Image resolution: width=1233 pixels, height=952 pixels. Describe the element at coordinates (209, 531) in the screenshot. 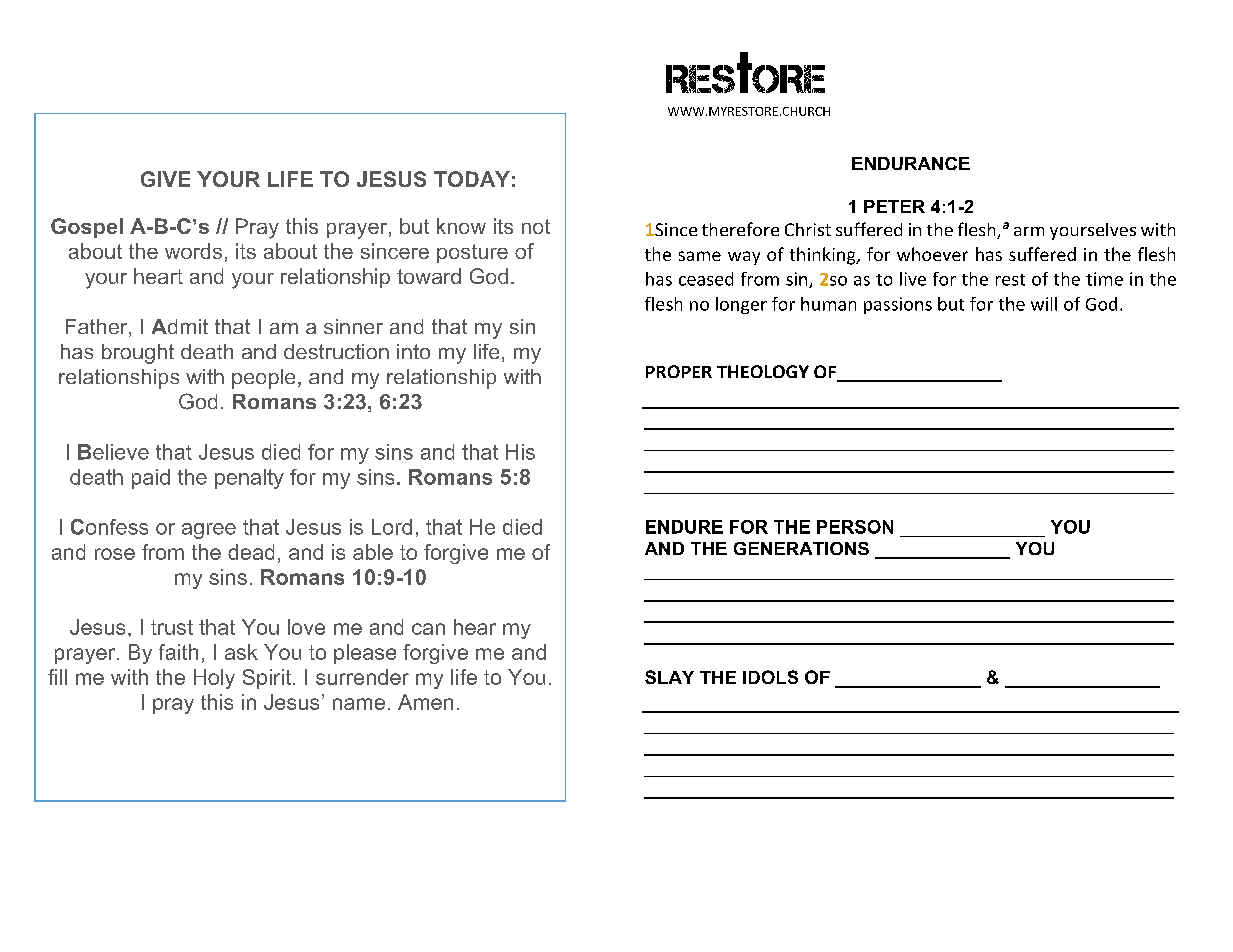

I see `agree` at that location.
